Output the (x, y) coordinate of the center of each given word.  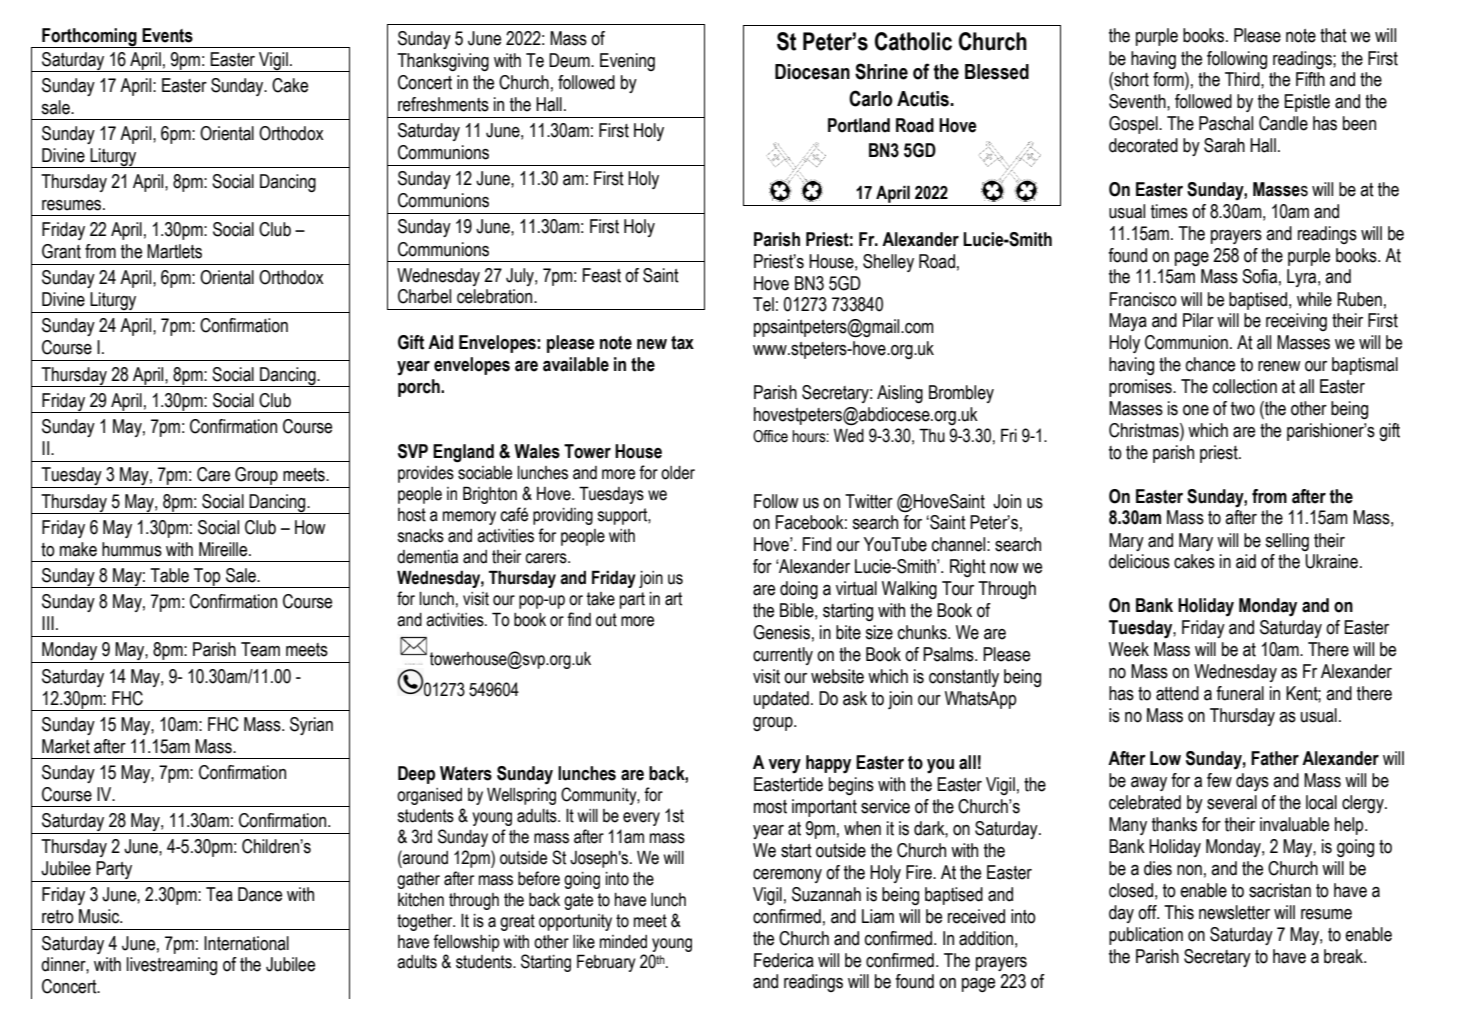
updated (781, 700)
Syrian (311, 726)
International (246, 943)
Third (1243, 79)
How (310, 527)
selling (1287, 542)
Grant (61, 251)
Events (167, 35)
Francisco (1143, 299)
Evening (627, 62)
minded (623, 942)
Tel (763, 304)
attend (1177, 693)
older (678, 473)
